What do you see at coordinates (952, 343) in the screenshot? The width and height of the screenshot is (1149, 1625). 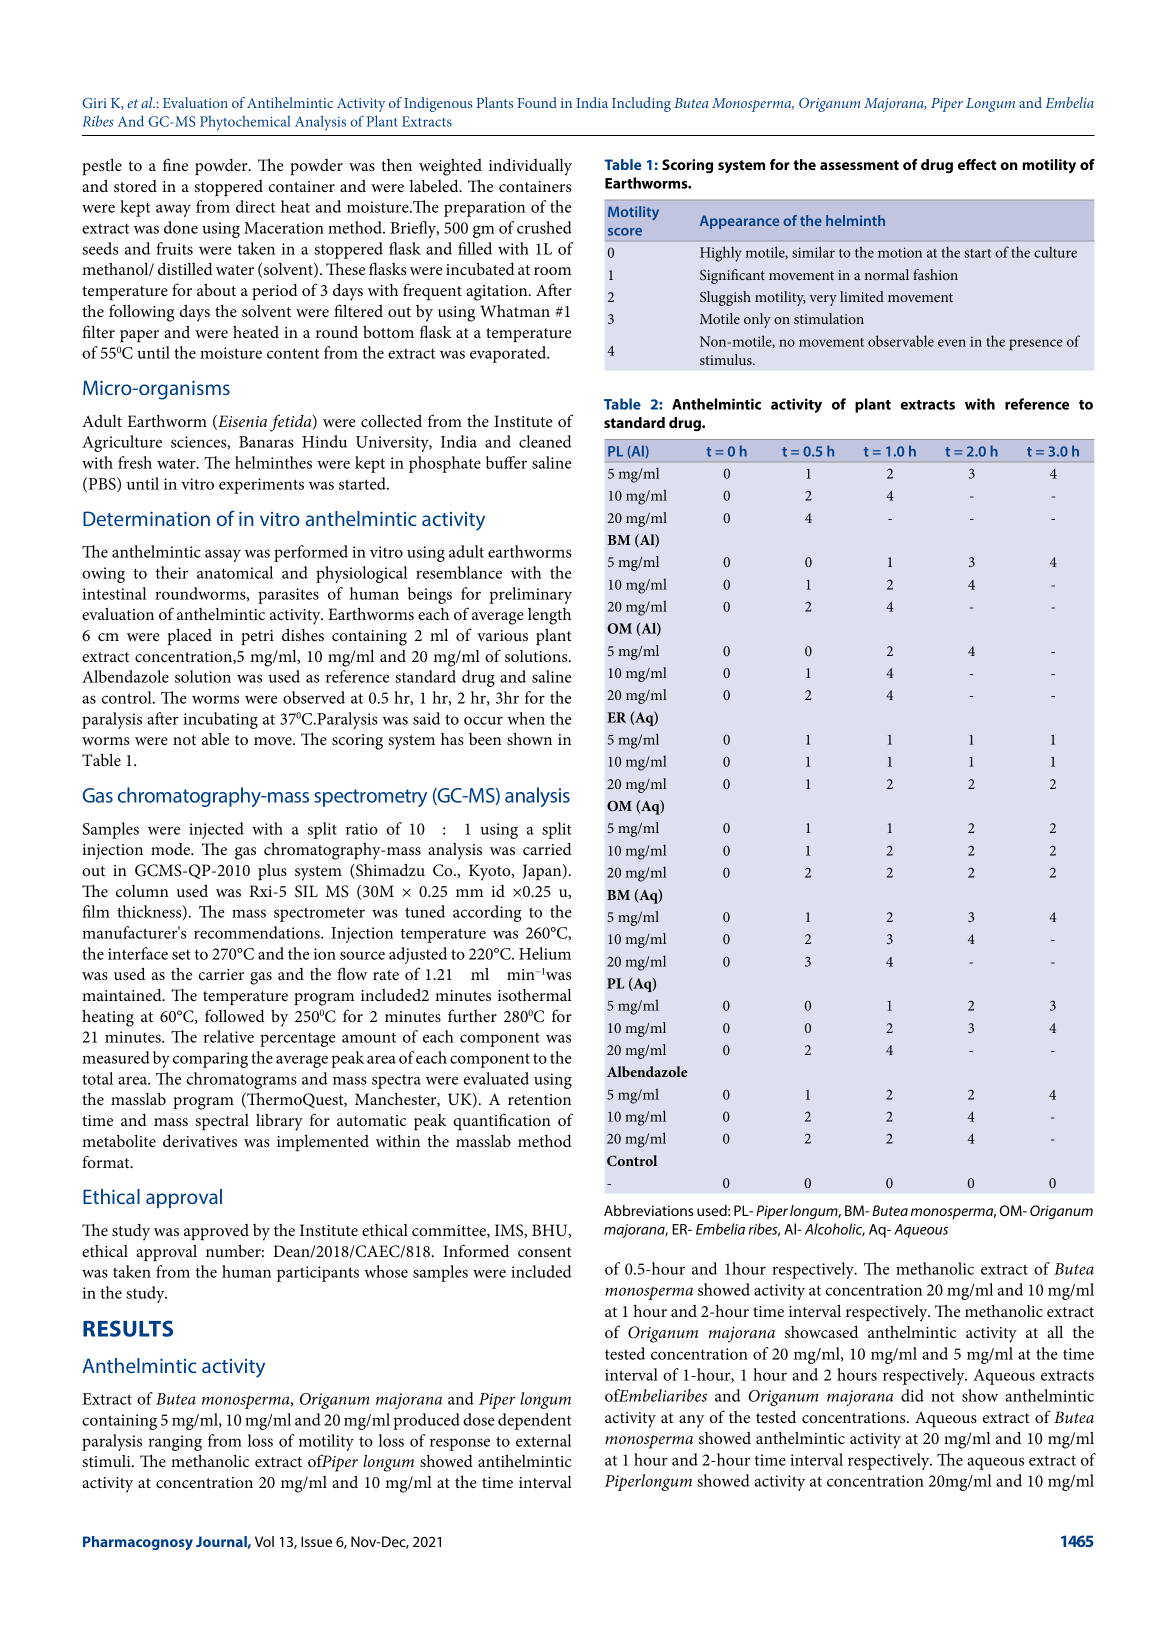 I see `even` at bounding box center [952, 343].
